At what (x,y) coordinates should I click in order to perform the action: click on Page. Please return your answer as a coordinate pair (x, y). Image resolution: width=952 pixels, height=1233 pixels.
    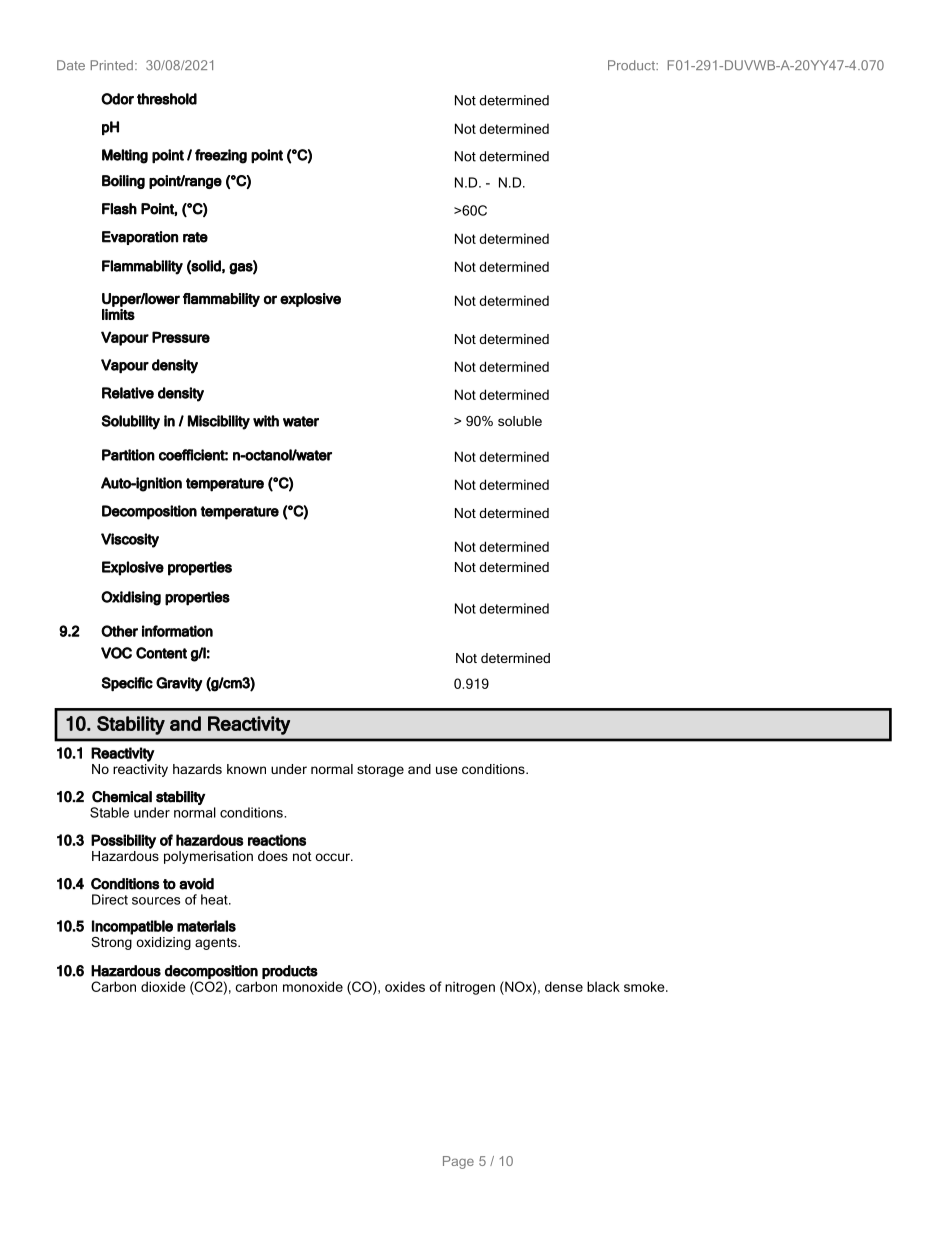
    Looking at the image, I should click on (458, 1162).
